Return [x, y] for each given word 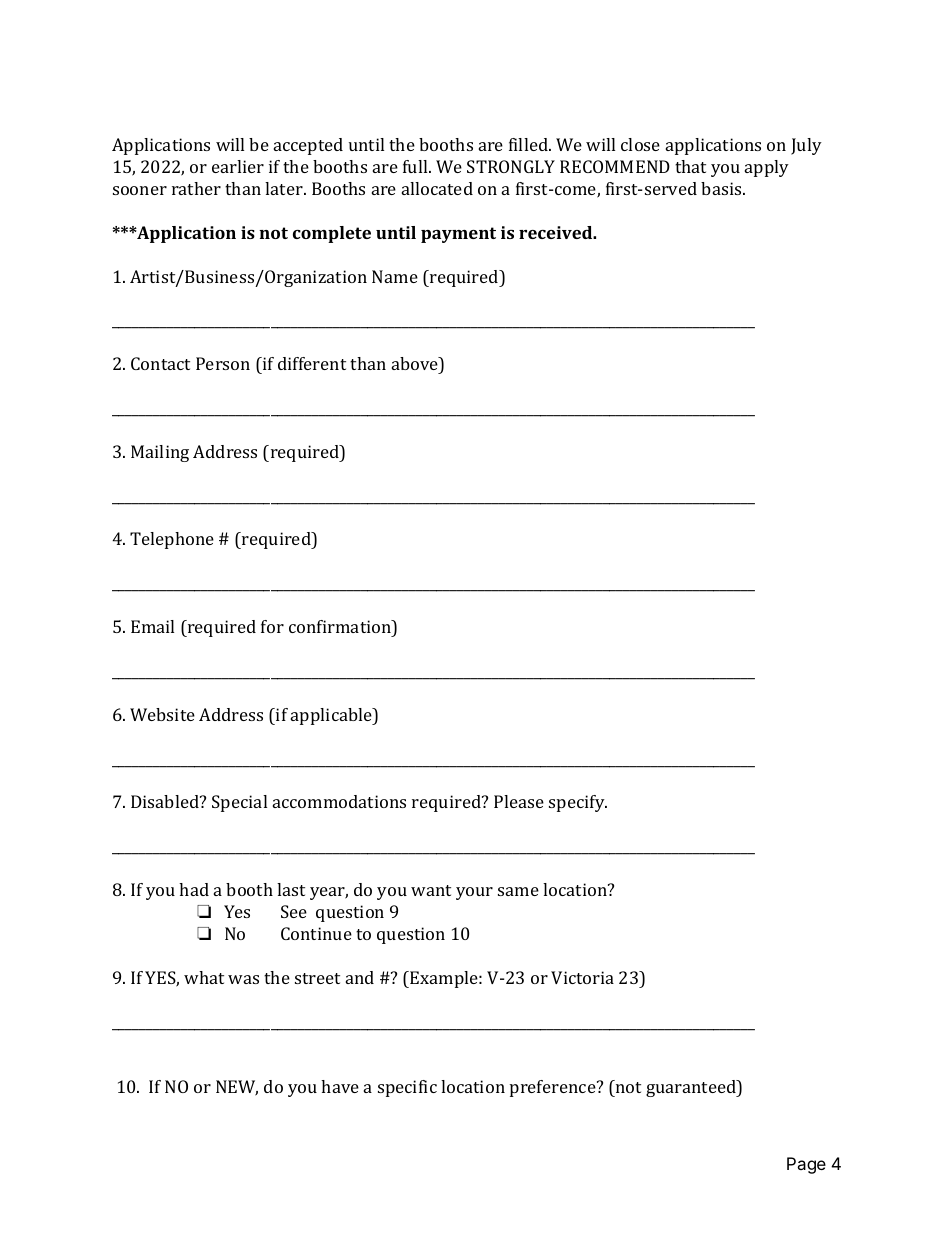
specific [407, 1088]
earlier [238, 166]
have [340, 1086]
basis [722, 188]
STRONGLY [511, 166]
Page [806, 1165]
